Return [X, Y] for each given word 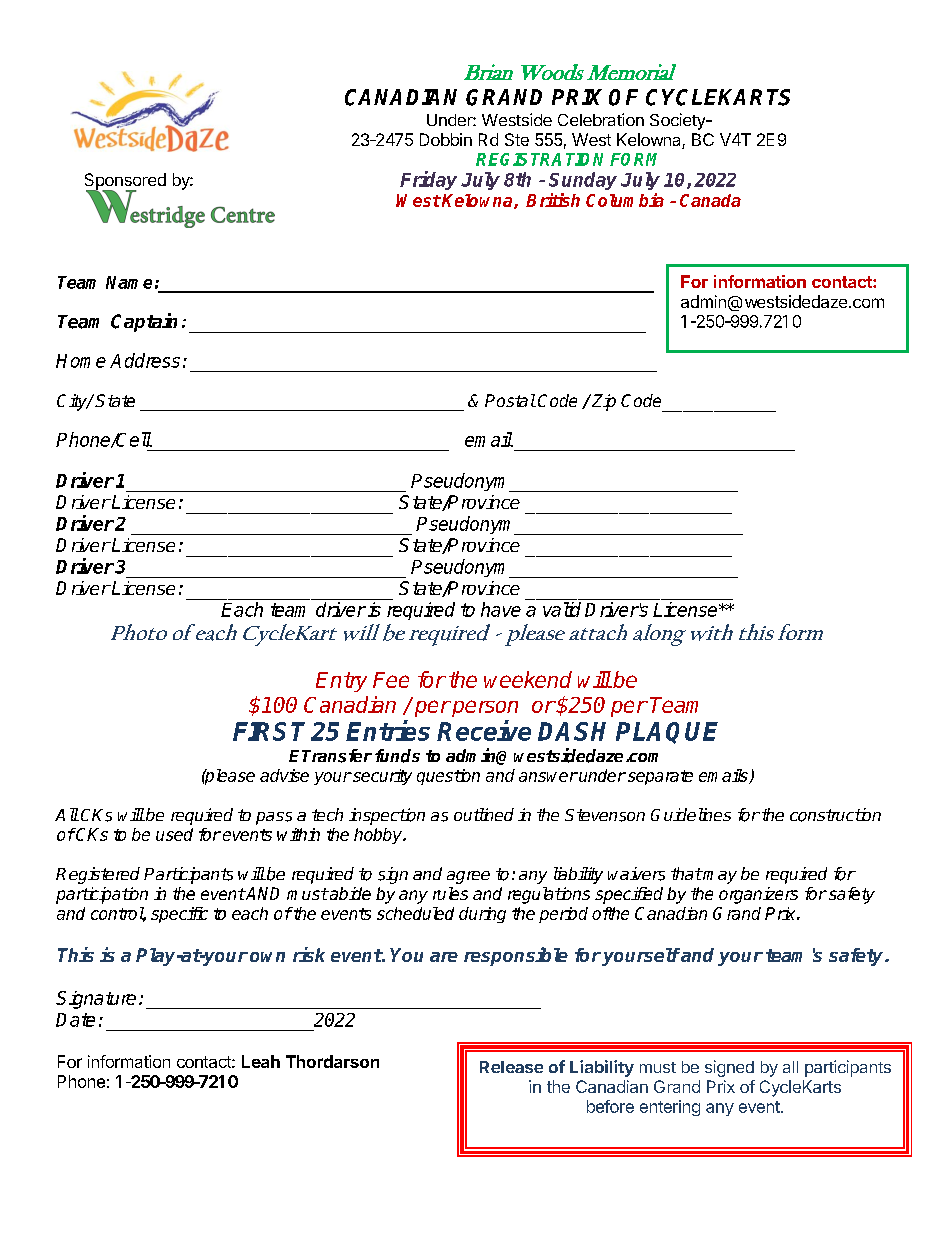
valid [562, 609]
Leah [261, 1061]
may [719, 877]
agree [468, 877]
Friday [428, 180]
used [174, 834]
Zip [602, 402]
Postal [510, 400]
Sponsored [125, 182]
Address [145, 360]
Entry [341, 682]
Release [511, 1067]
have [501, 609]
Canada [710, 200]
